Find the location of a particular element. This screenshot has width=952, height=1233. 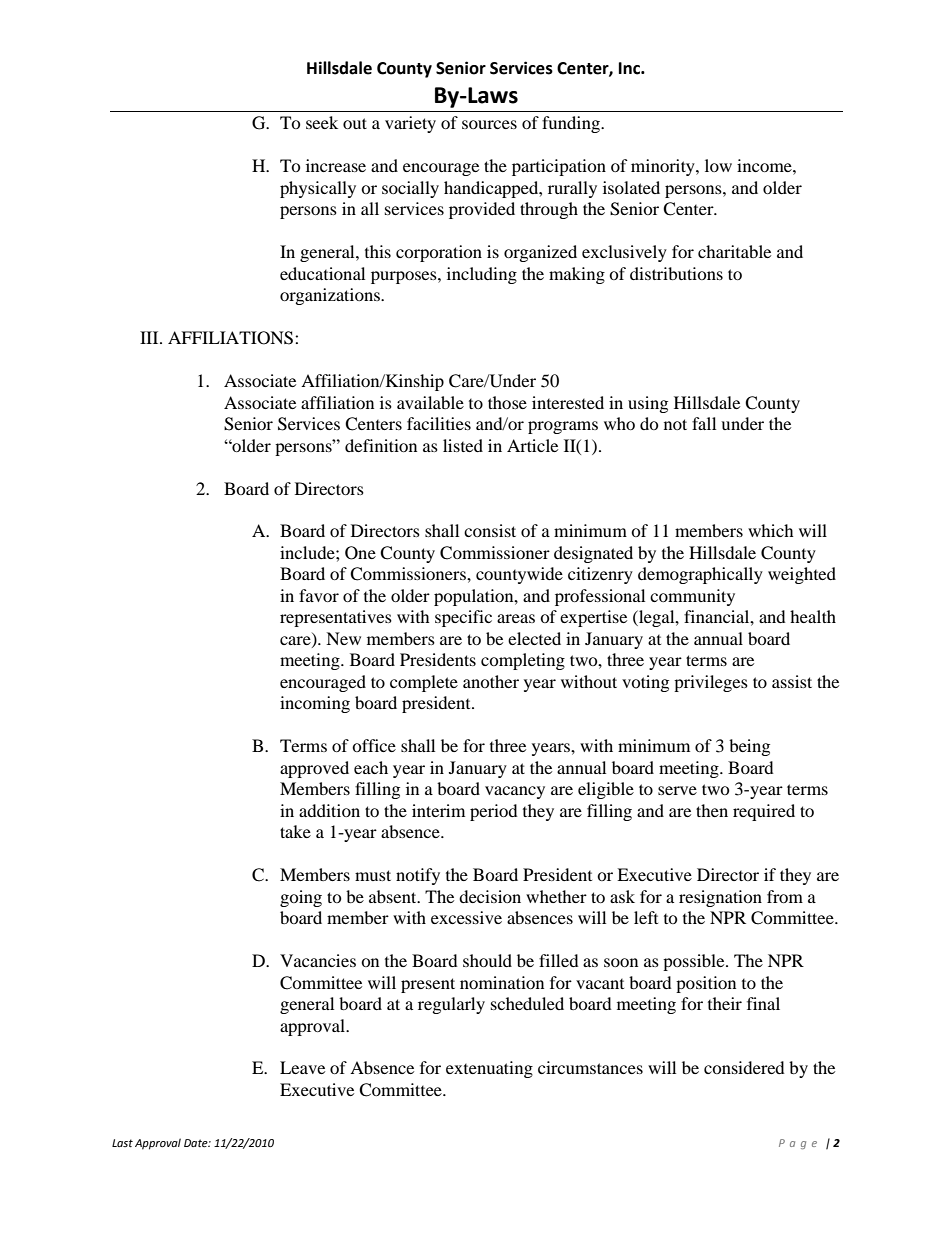

sources is located at coordinates (489, 124).
